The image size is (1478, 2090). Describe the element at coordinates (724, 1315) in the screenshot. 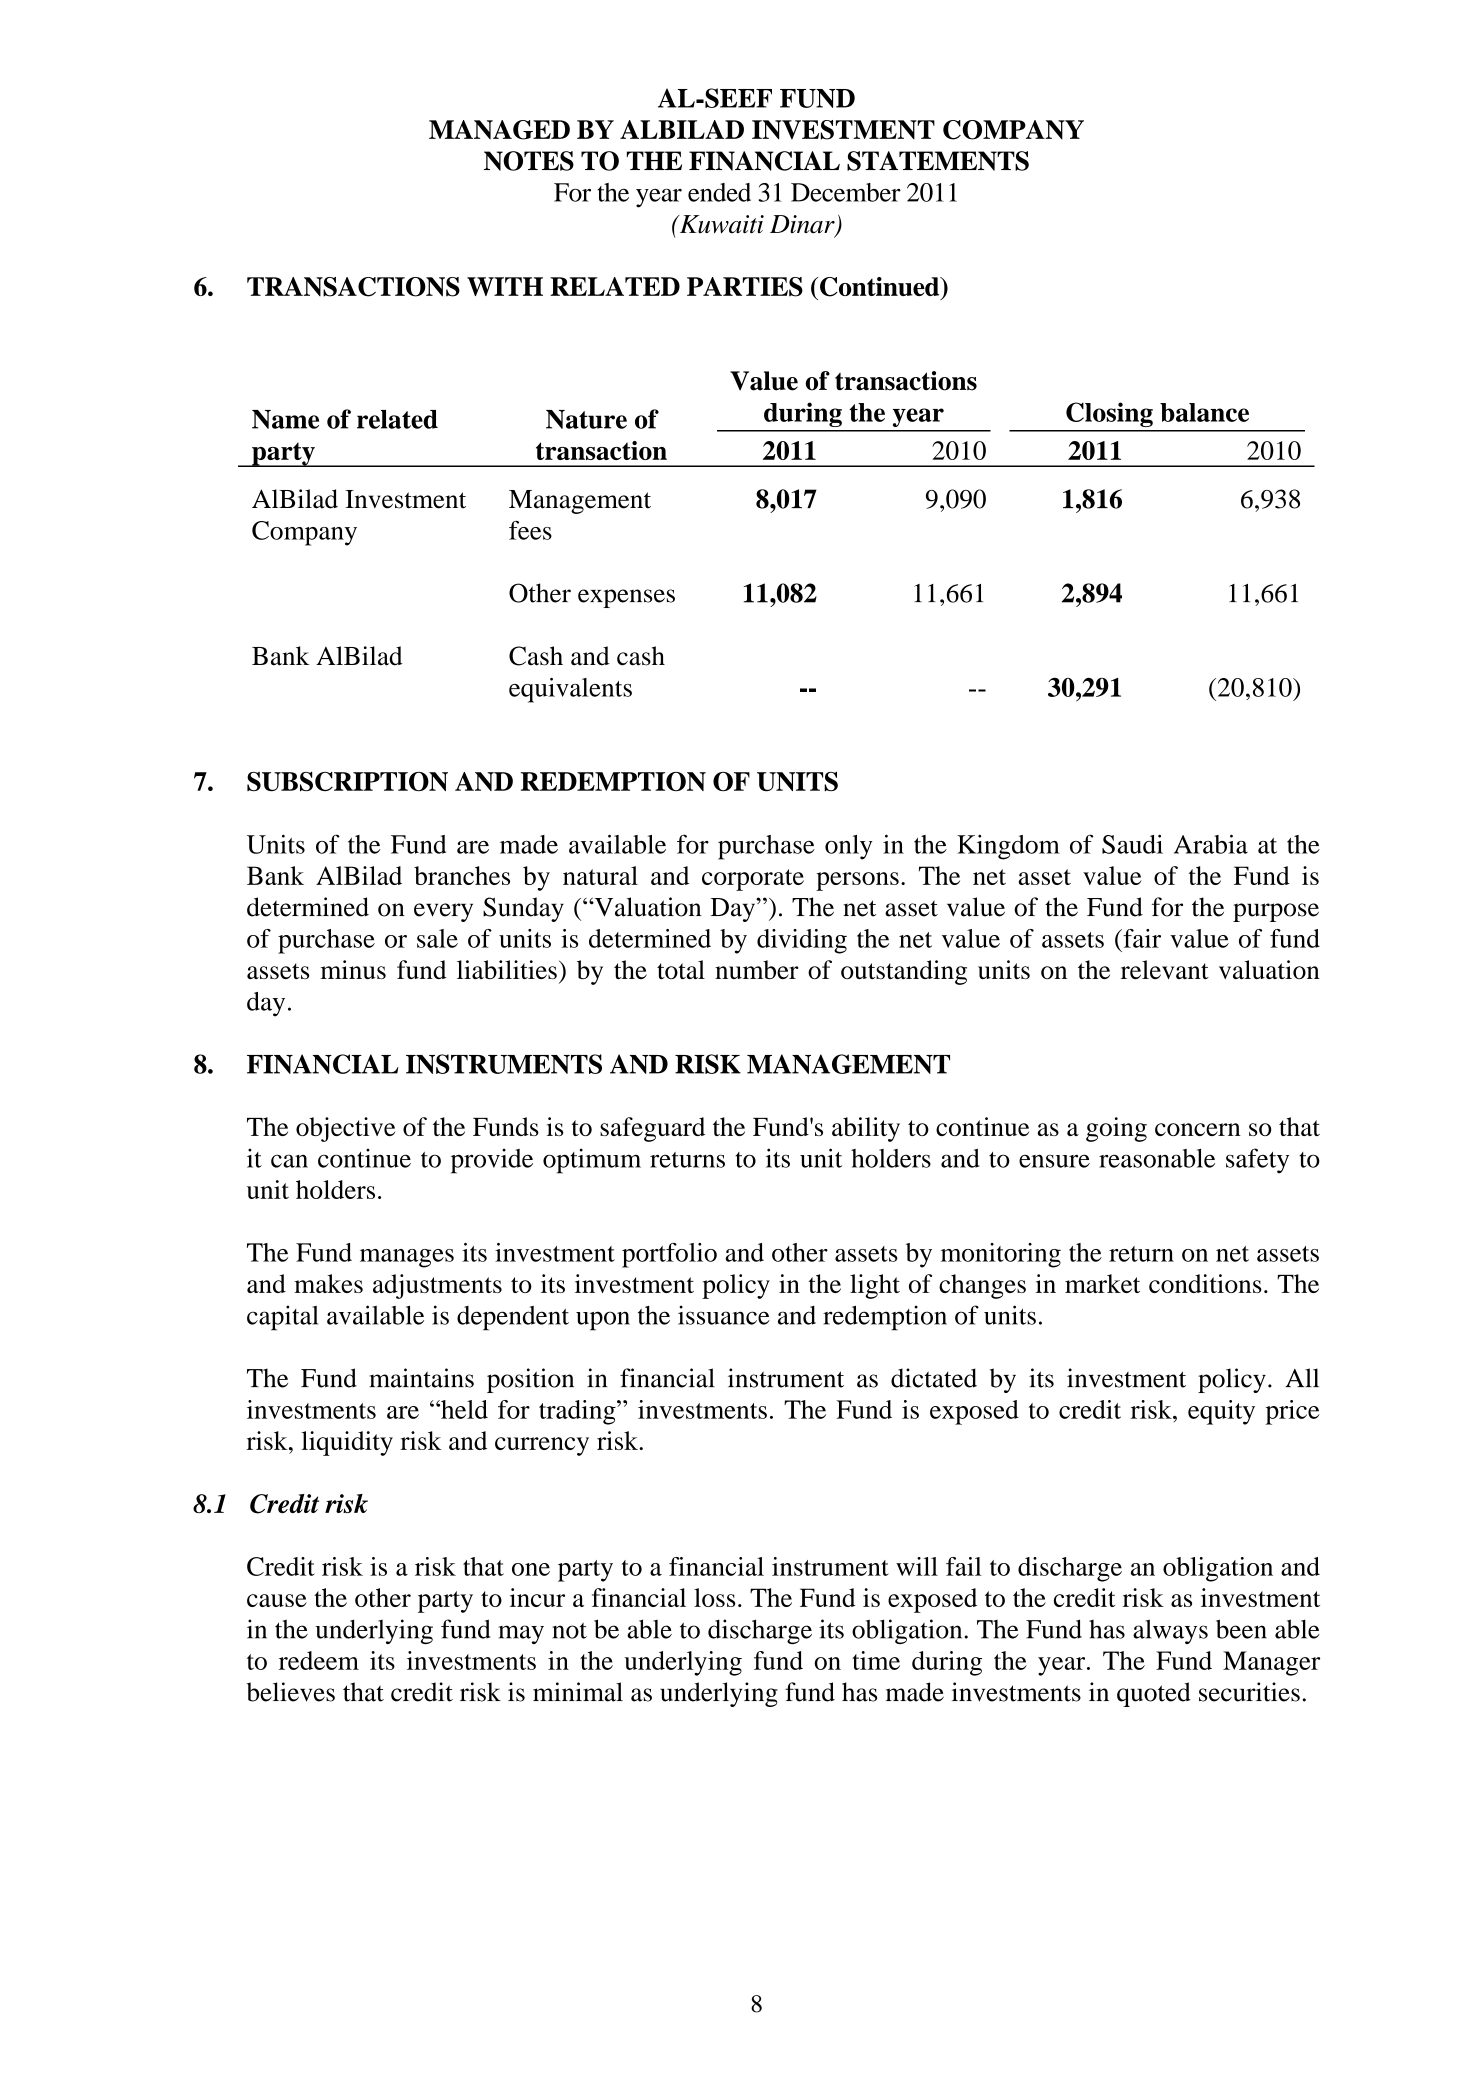

I see `issuance` at that location.
